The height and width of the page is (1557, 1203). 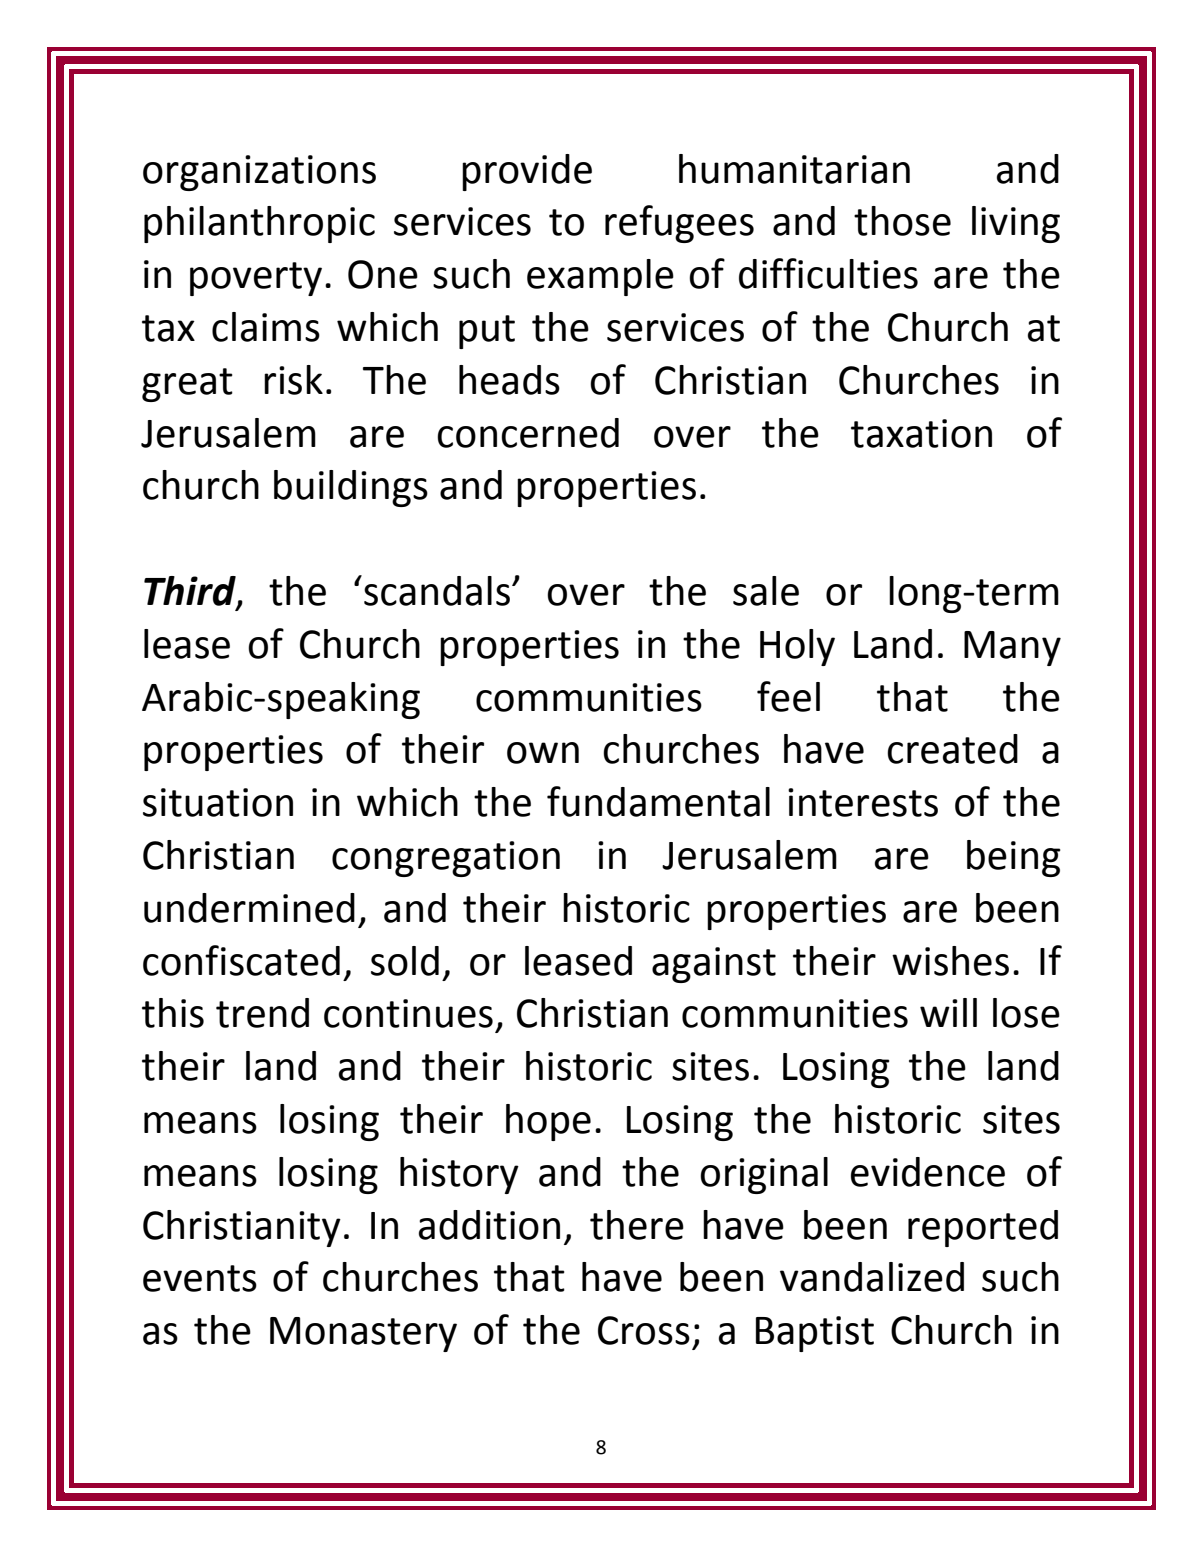 What do you see at coordinates (679, 224) in the page?
I see `refugees` at bounding box center [679, 224].
